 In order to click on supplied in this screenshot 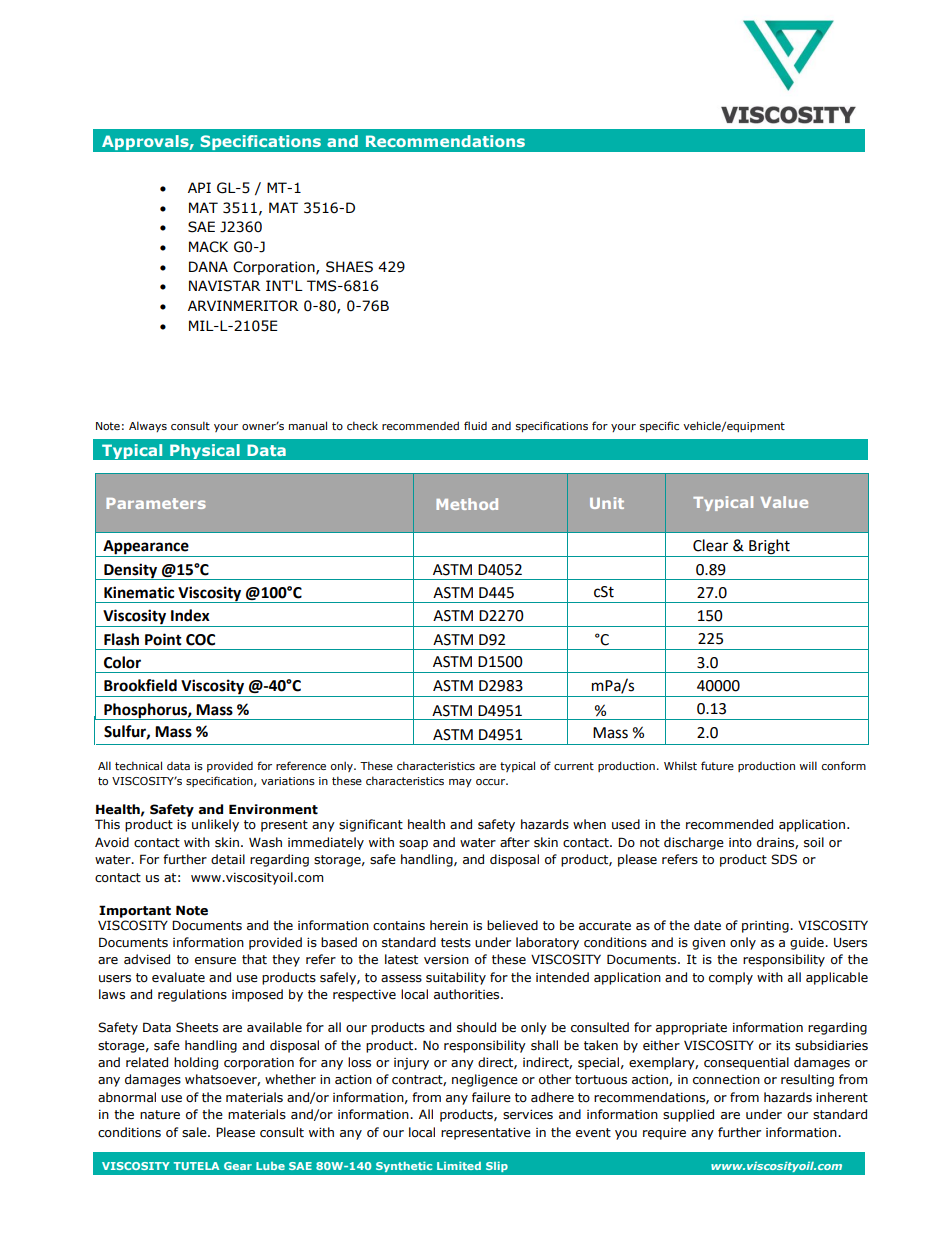, I will do `click(688, 1115)`.
